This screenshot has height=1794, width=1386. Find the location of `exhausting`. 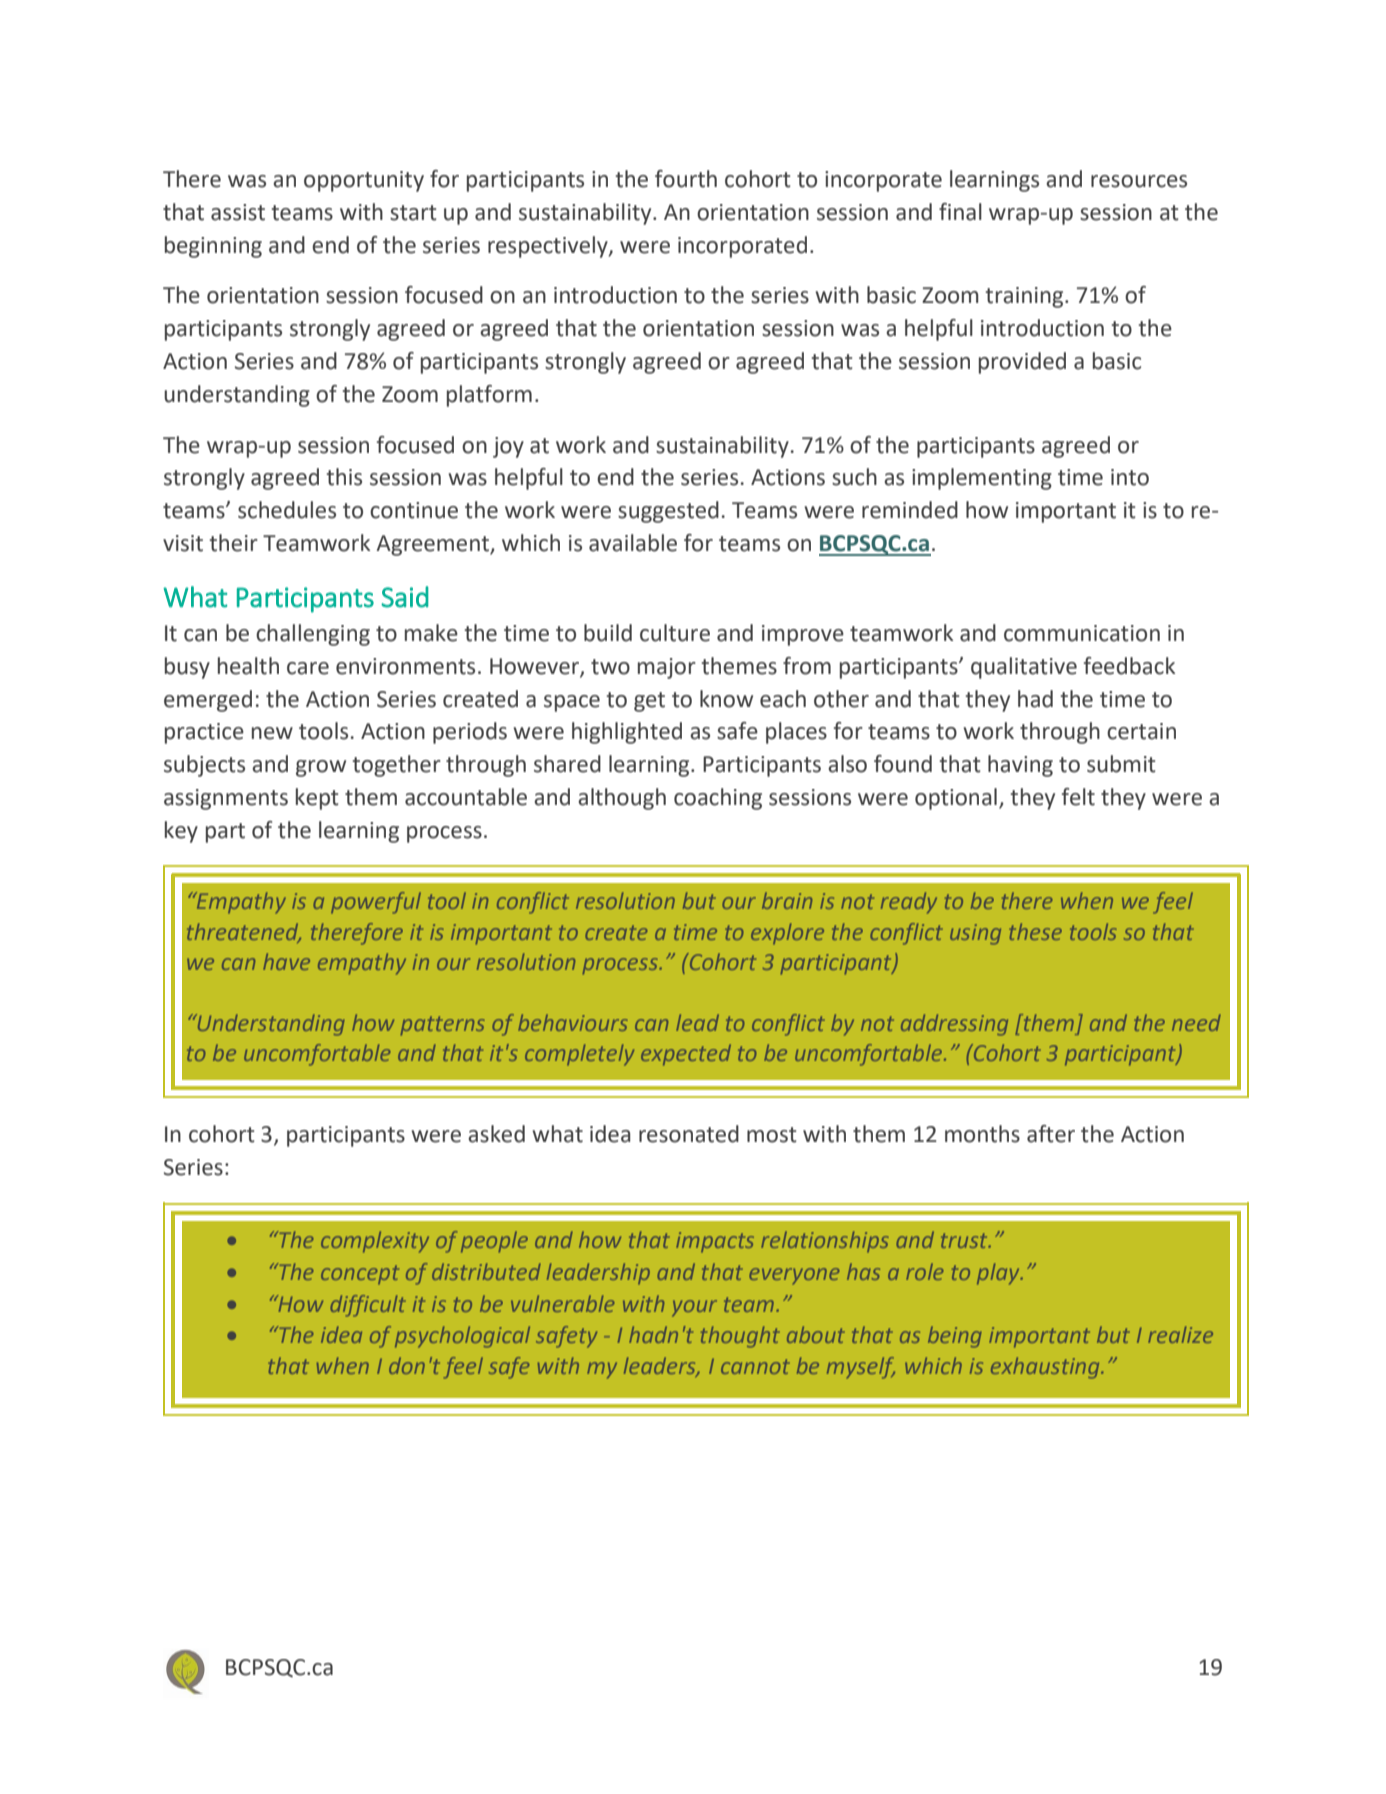

exhausting is located at coordinates (1046, 1368).
